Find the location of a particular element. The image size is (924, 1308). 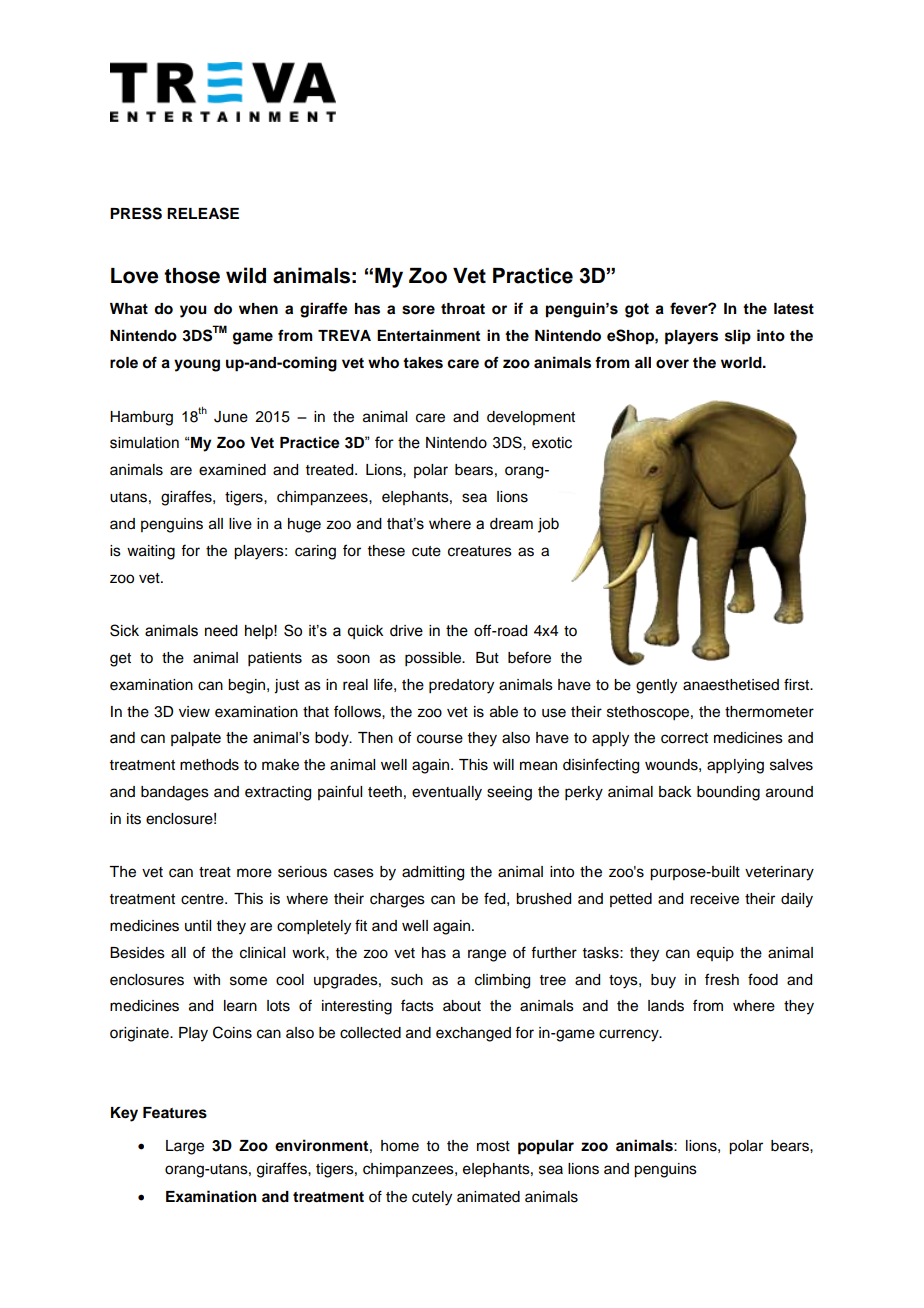

most is located at coordinates (493, 1146).
